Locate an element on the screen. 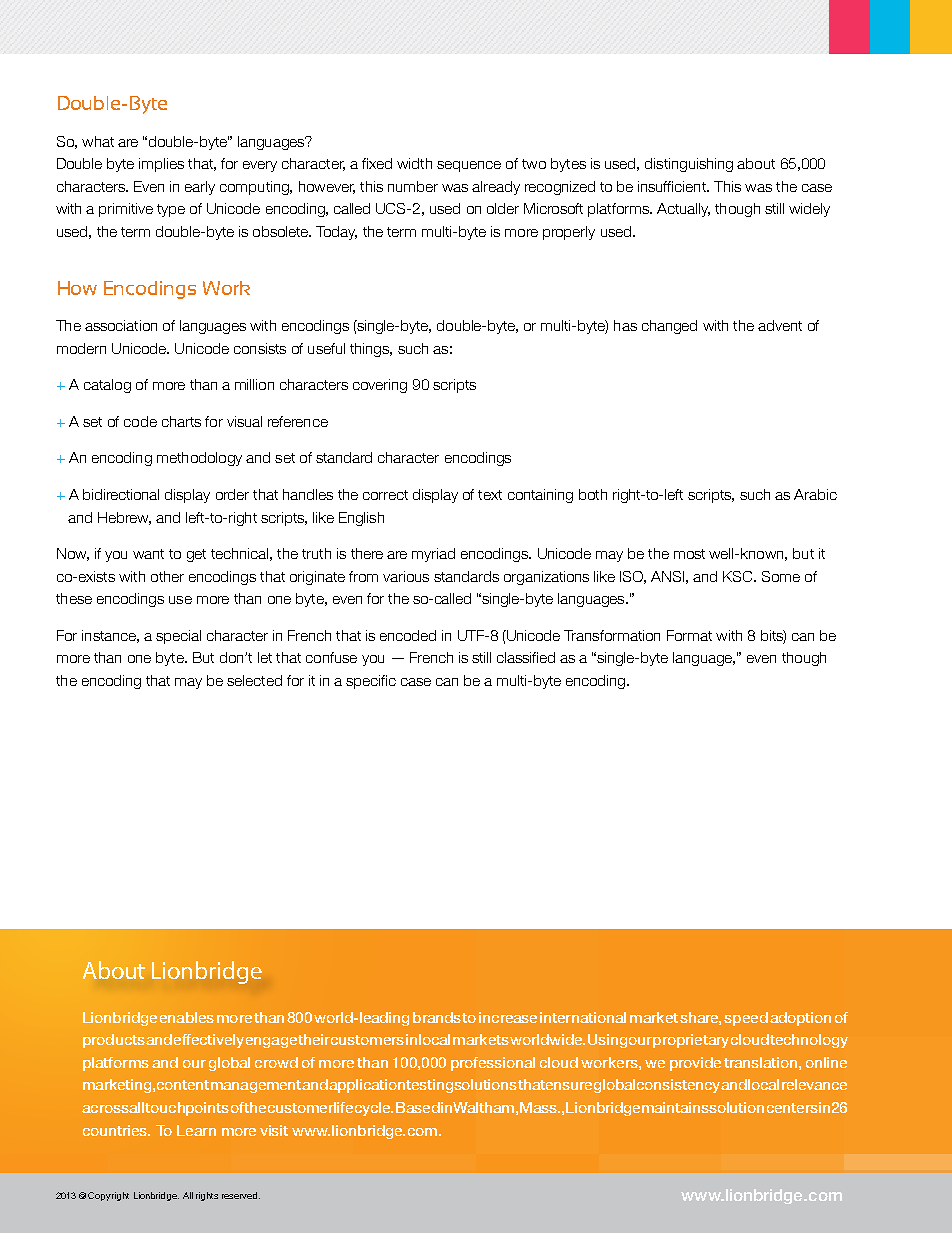  Learn is located at coordinates (196, 1130).
